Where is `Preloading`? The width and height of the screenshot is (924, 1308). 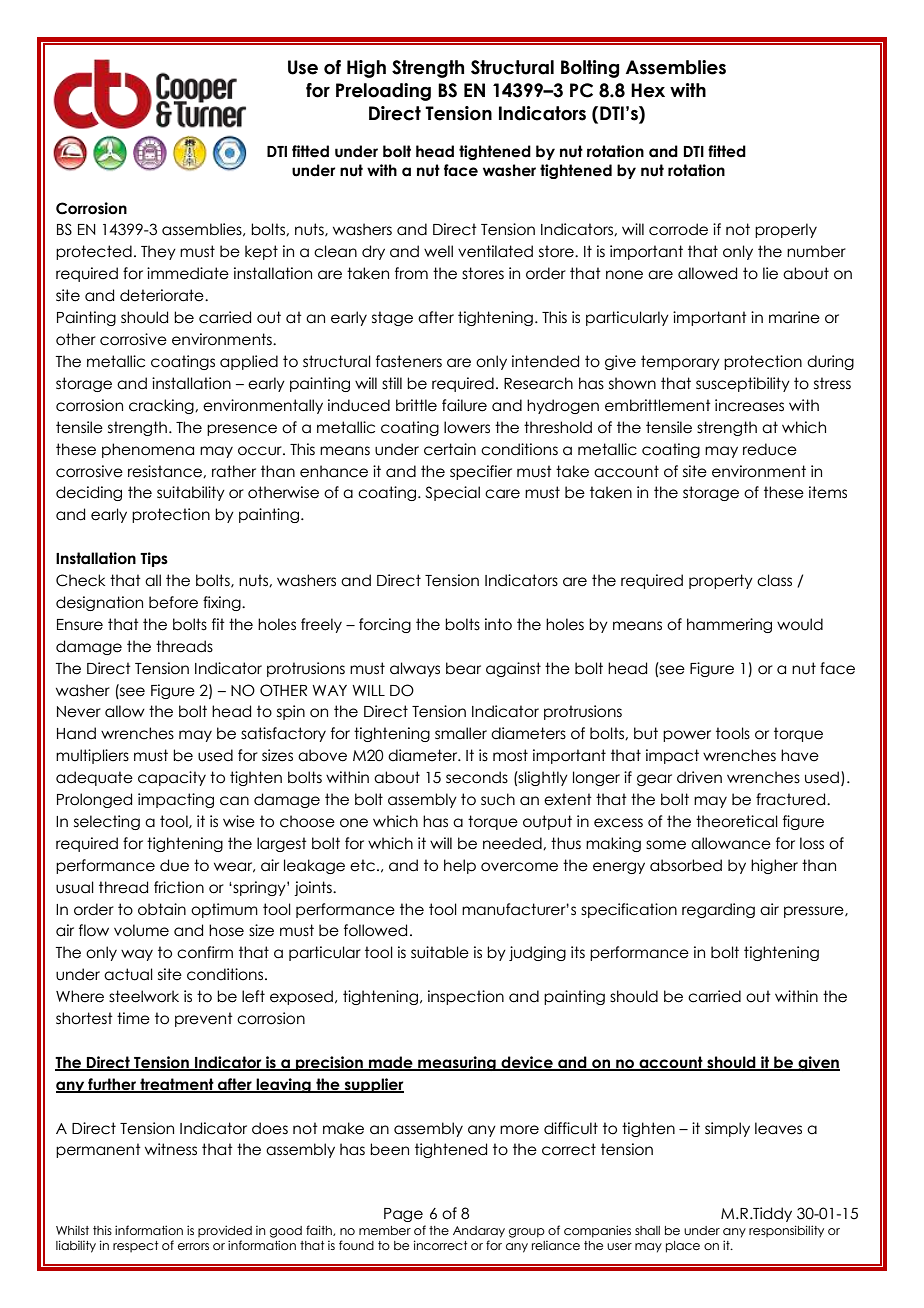 Preloading is located at coordinates (383, 92).
